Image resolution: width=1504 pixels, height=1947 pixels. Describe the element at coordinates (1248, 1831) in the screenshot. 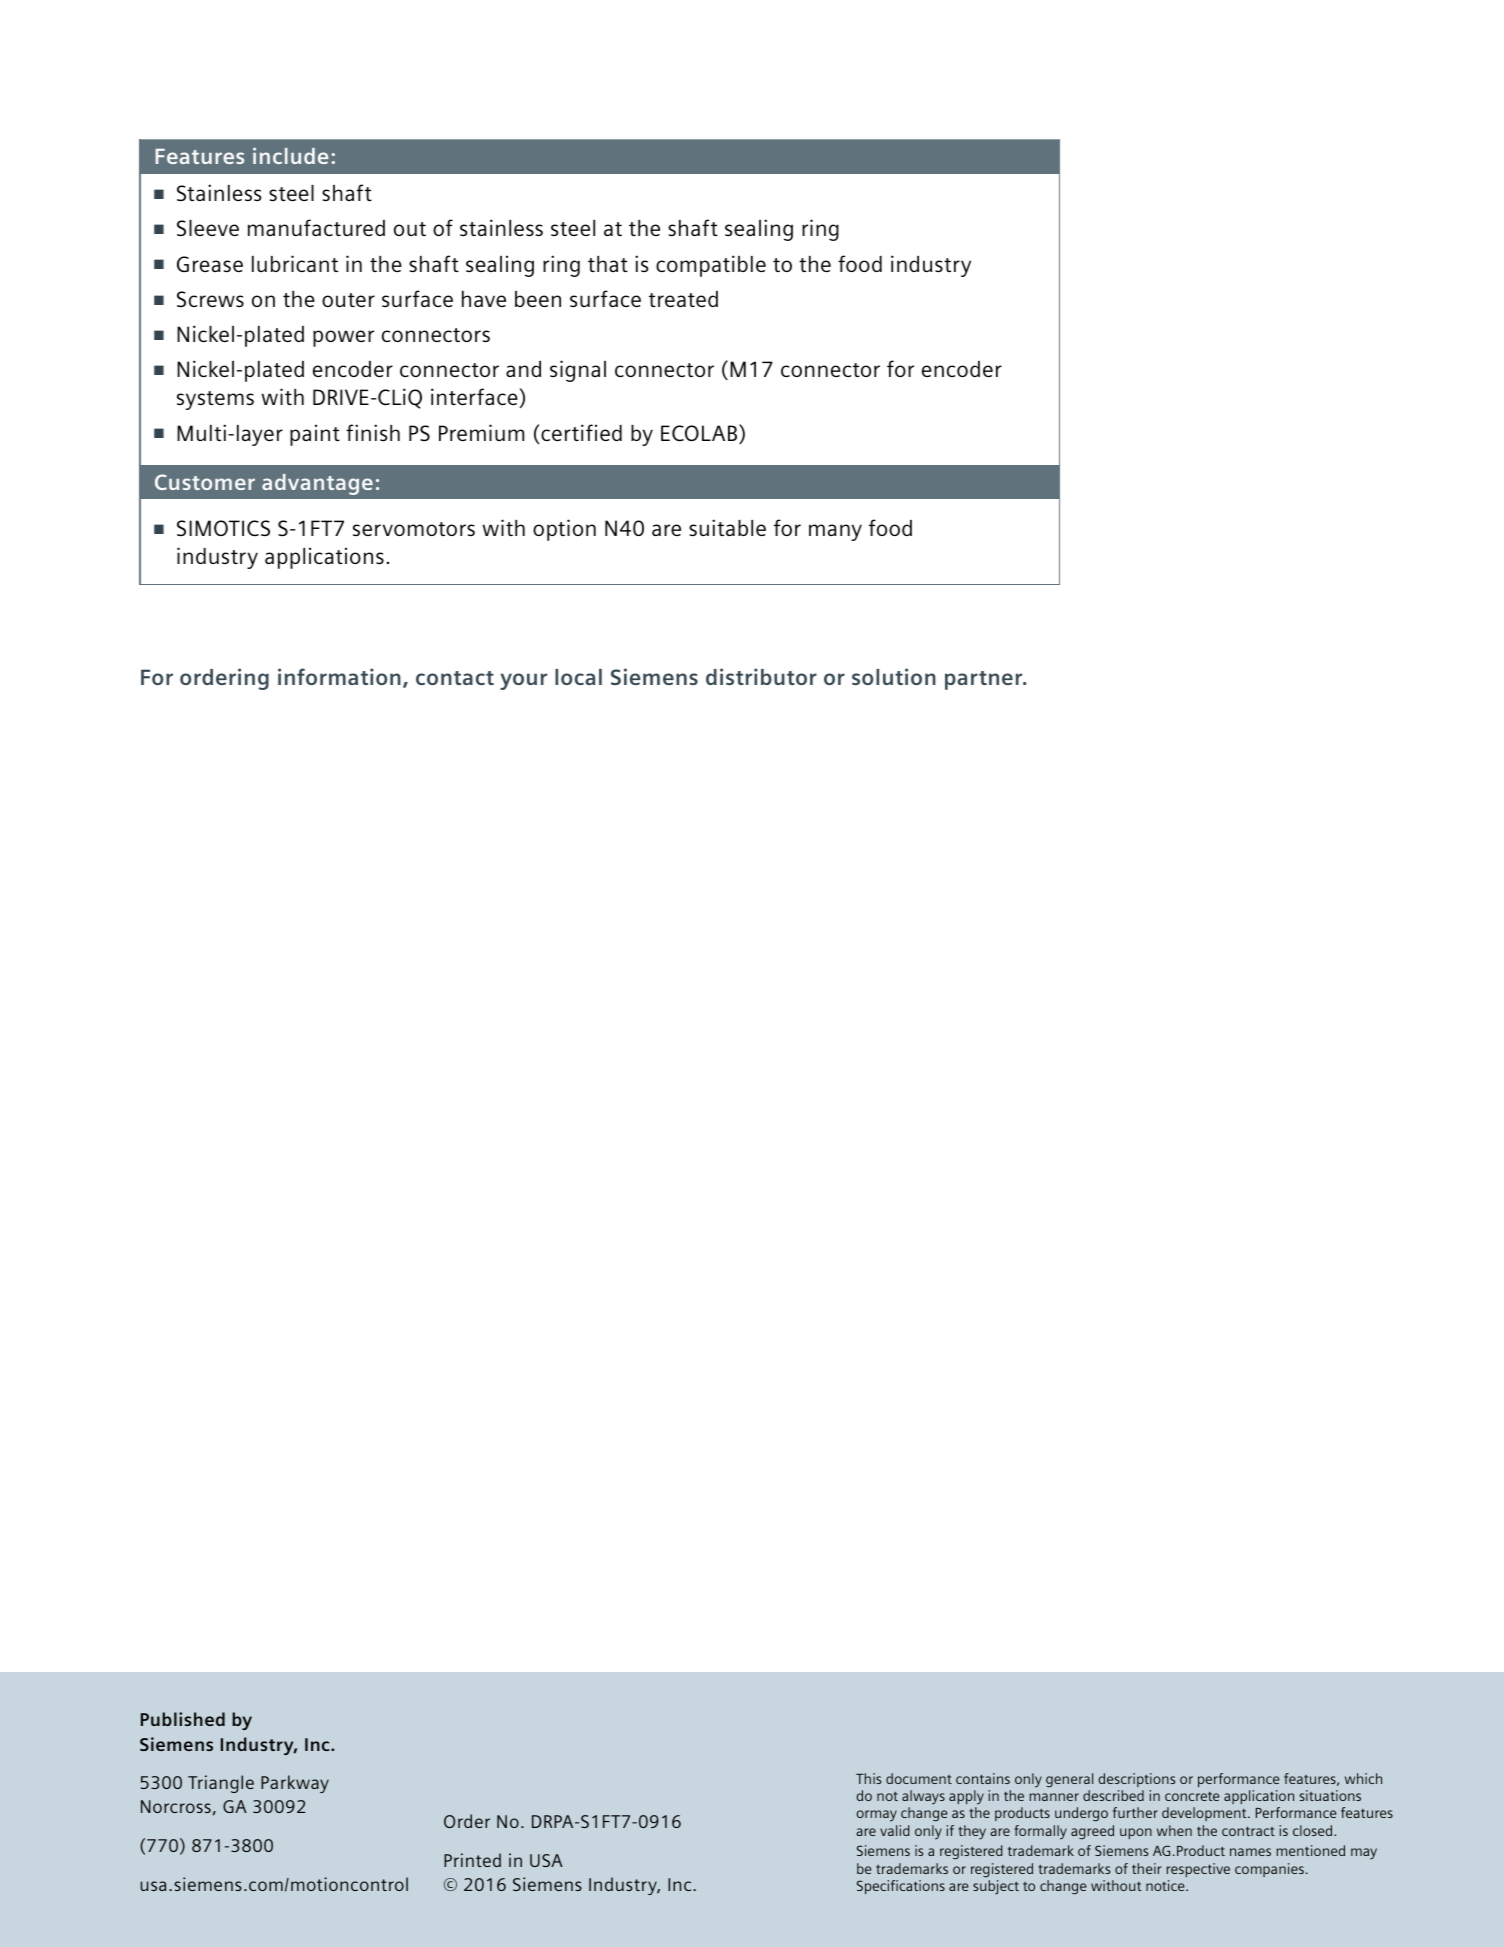

I see `contract` at that location.
